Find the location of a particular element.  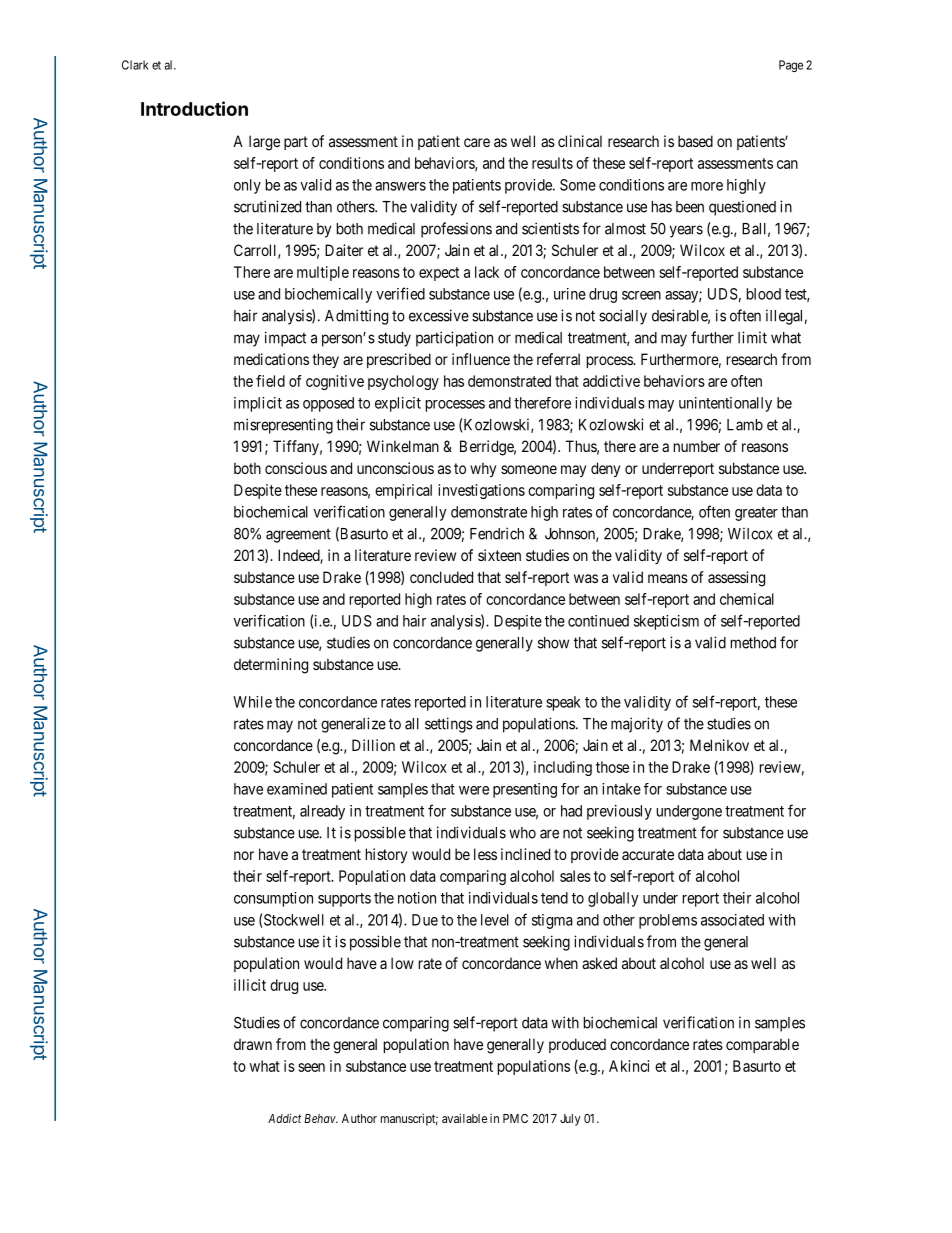

drawn is located at coordinates (253, 1044).
